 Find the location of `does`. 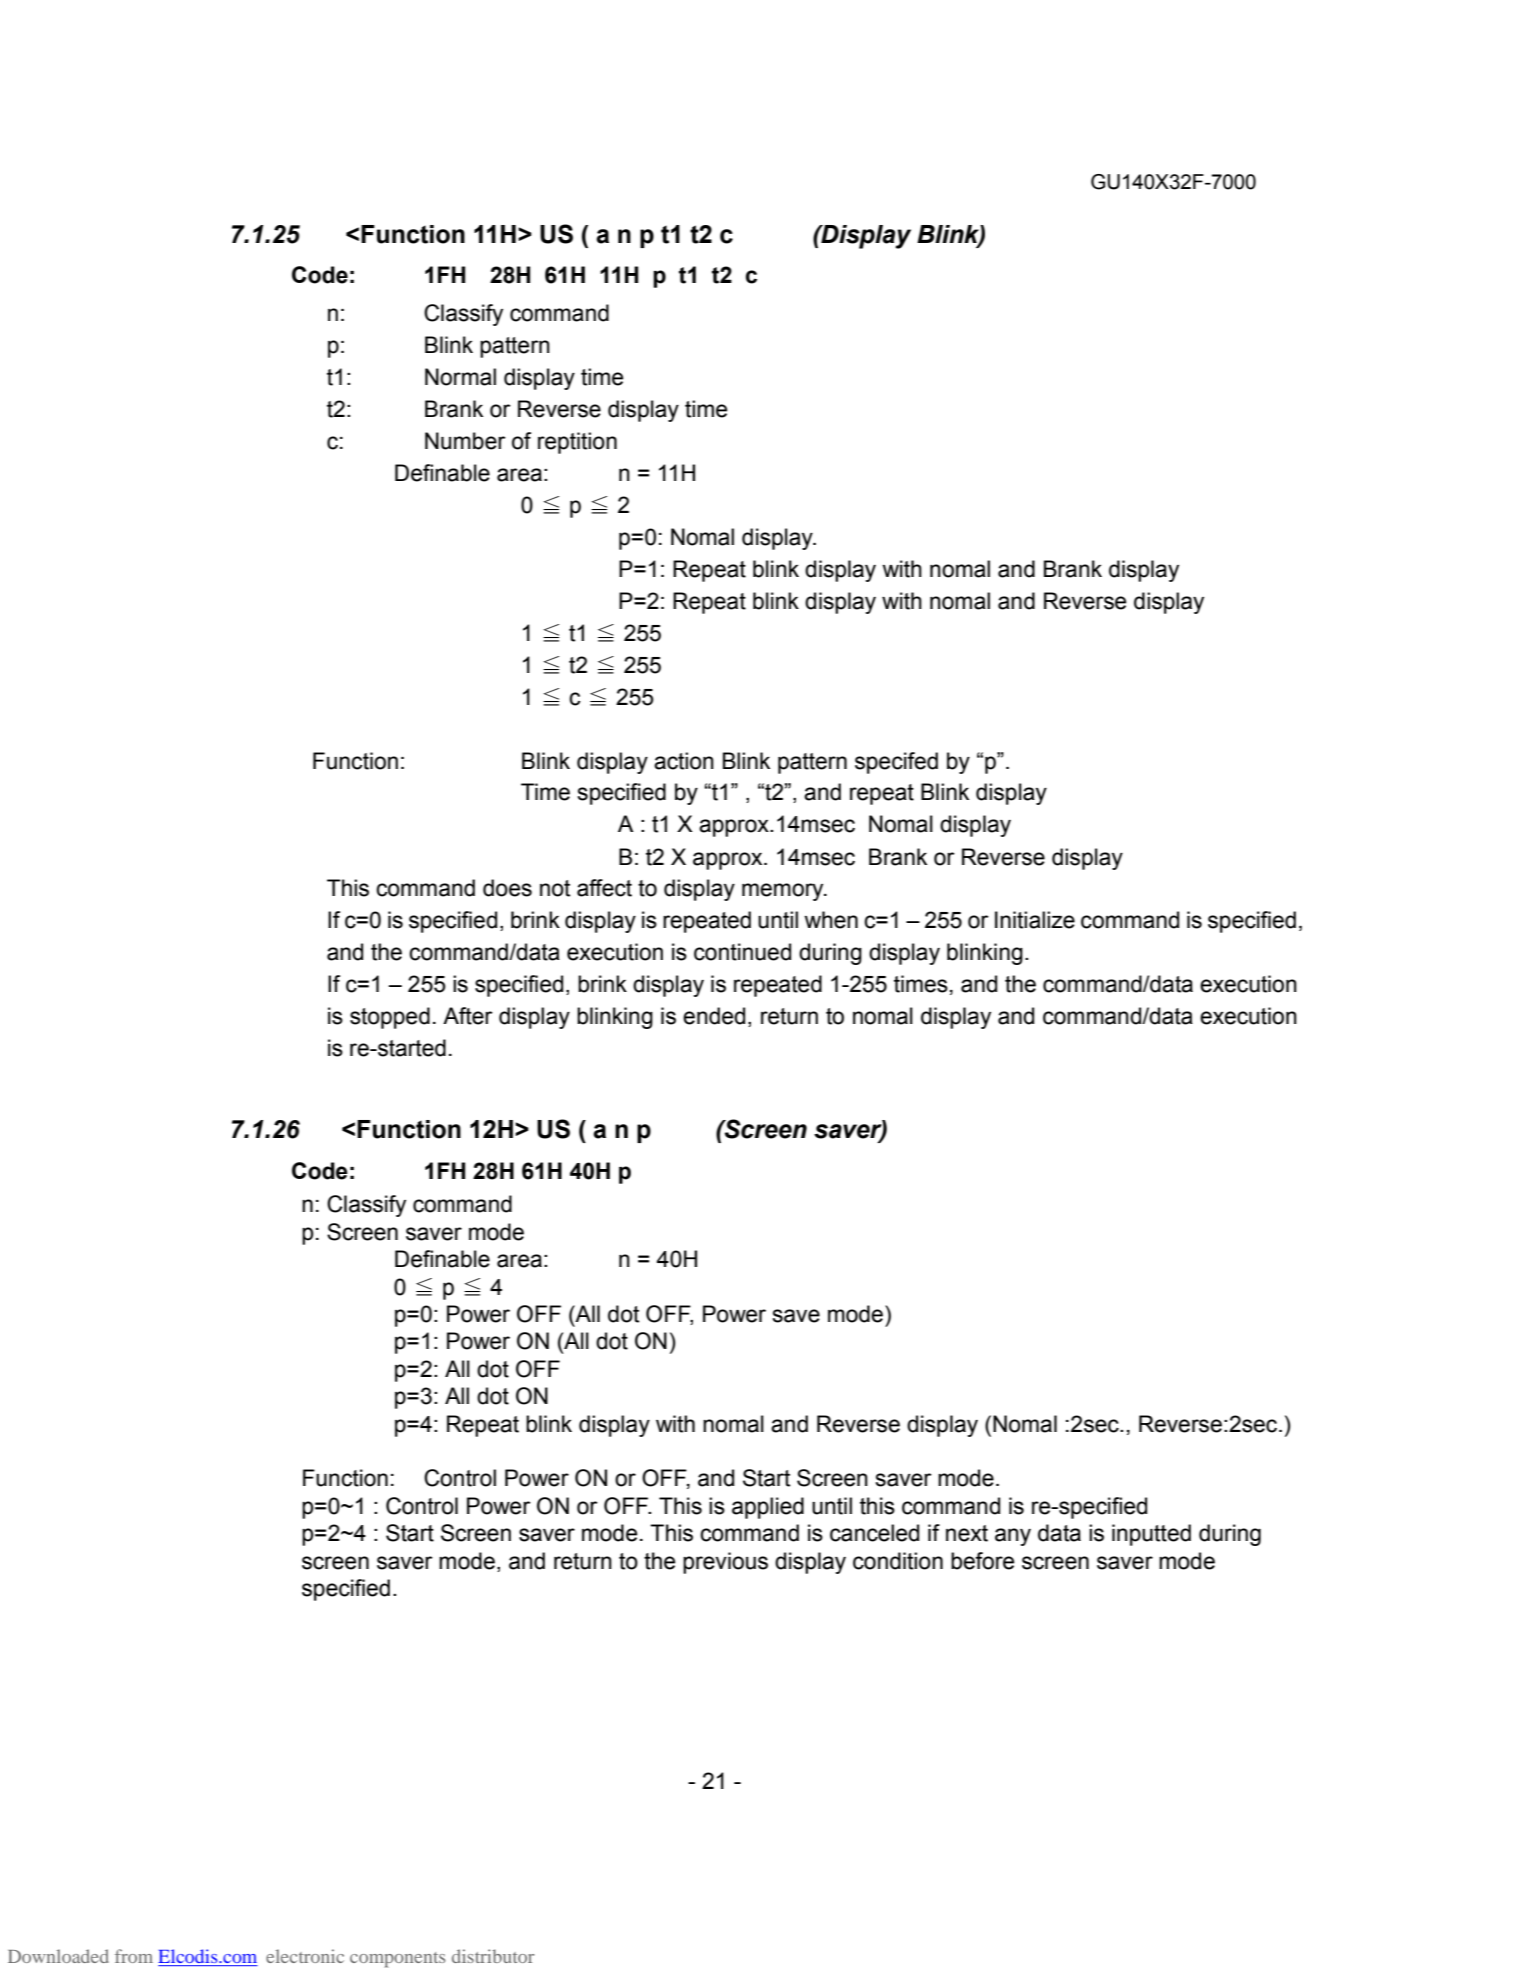

does is located at coordinates (507, 888).
